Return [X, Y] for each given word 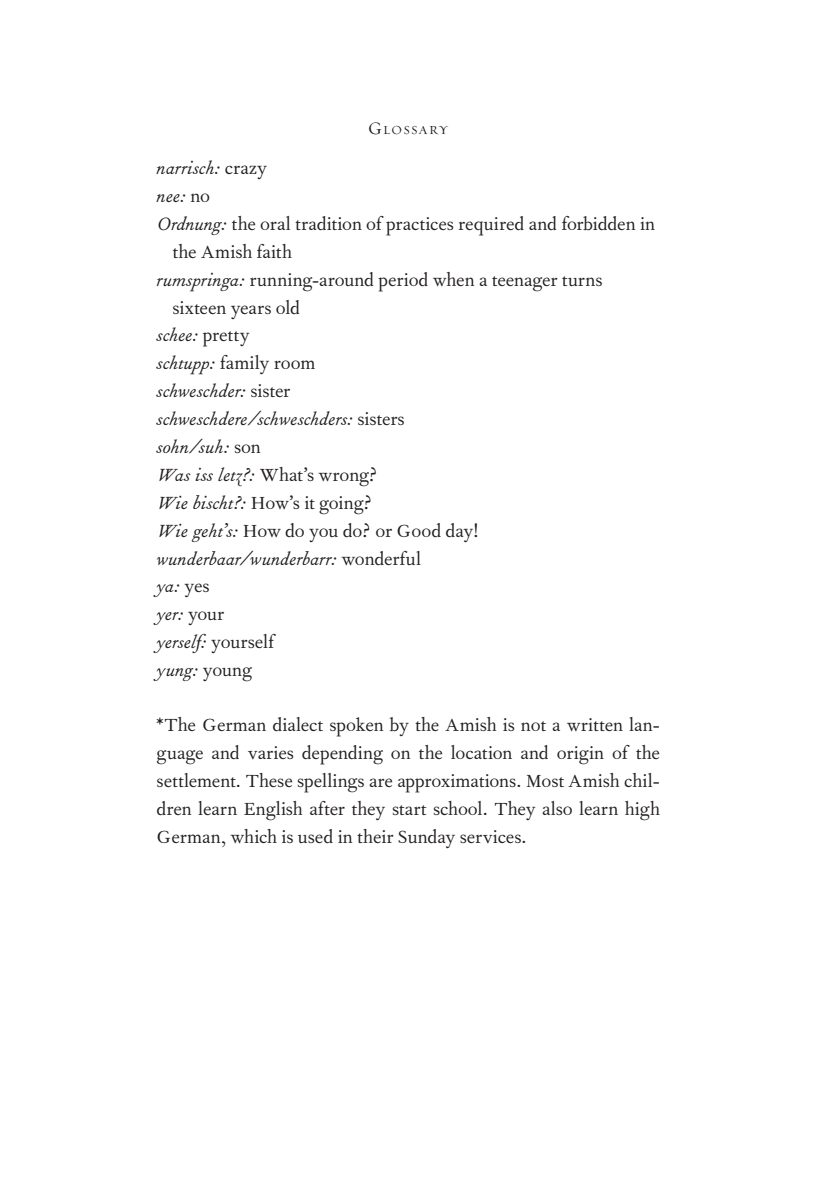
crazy [246, 172]
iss [204, 474]
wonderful [381, 558]
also [557, 808]
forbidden [598, 223]
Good [419, 530]
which [253, 836]
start [409, 810]
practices [420, 226]
